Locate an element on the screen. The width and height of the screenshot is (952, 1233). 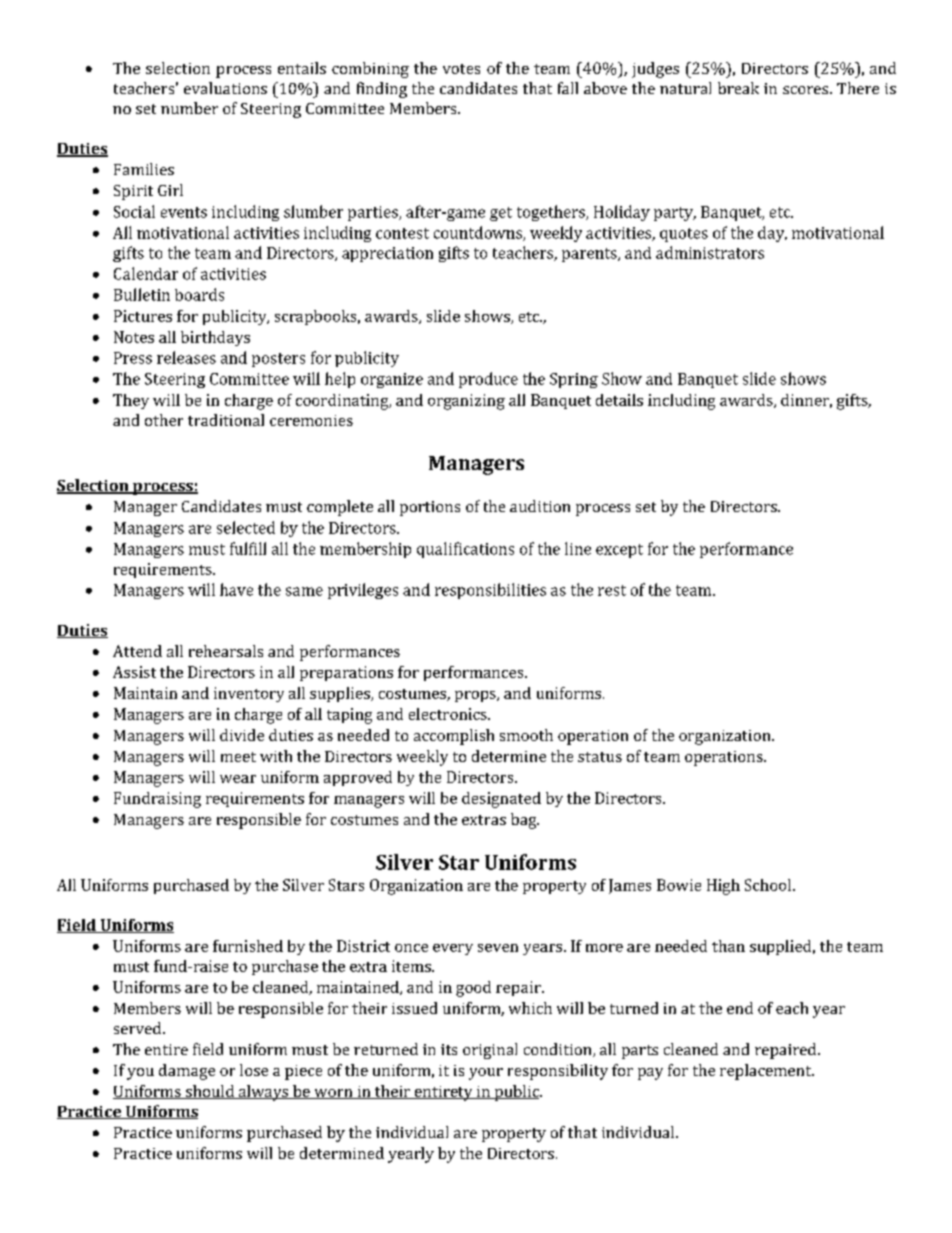
except is located at coordinates (619, 551).
